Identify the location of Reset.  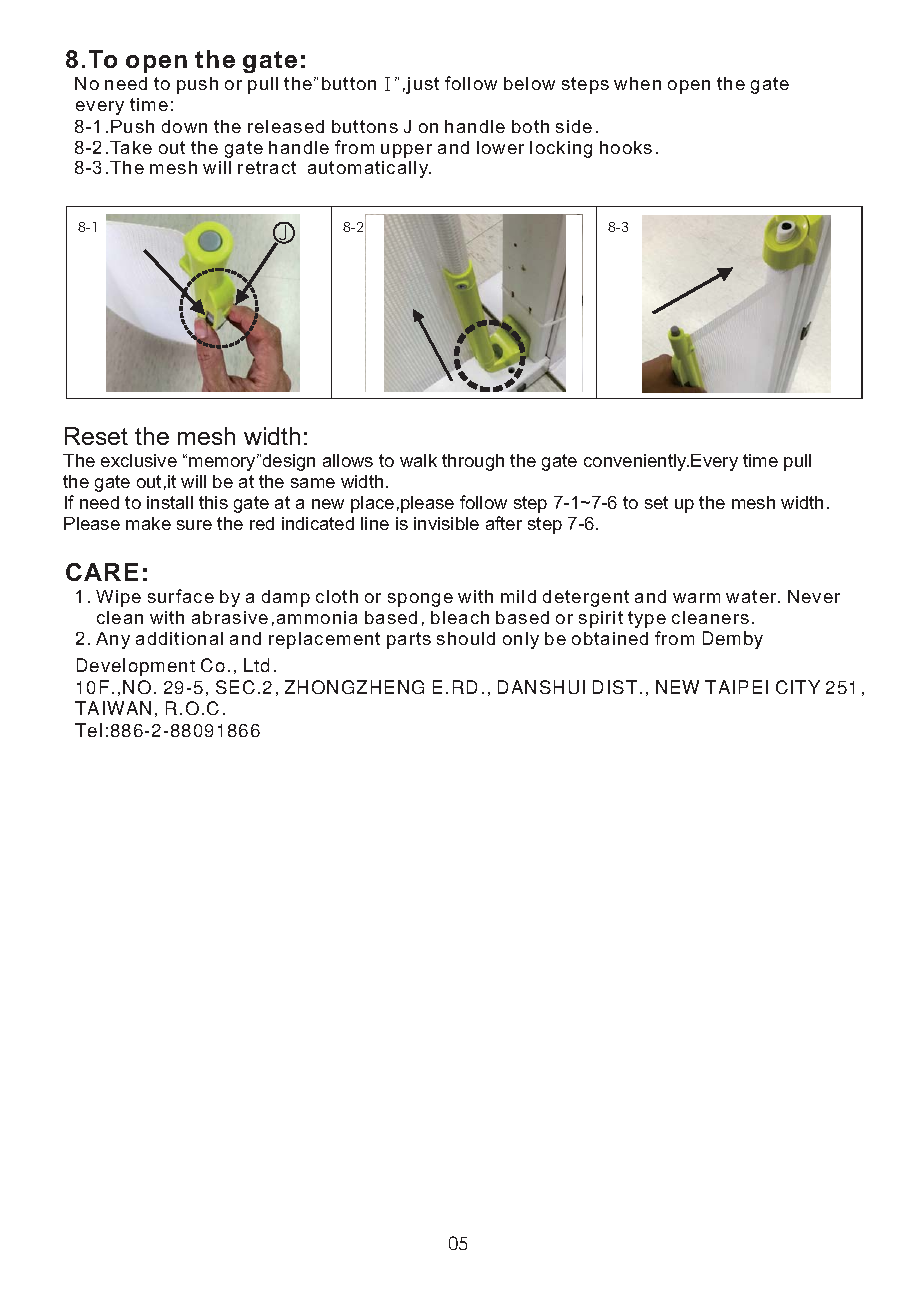
(96, 436).
